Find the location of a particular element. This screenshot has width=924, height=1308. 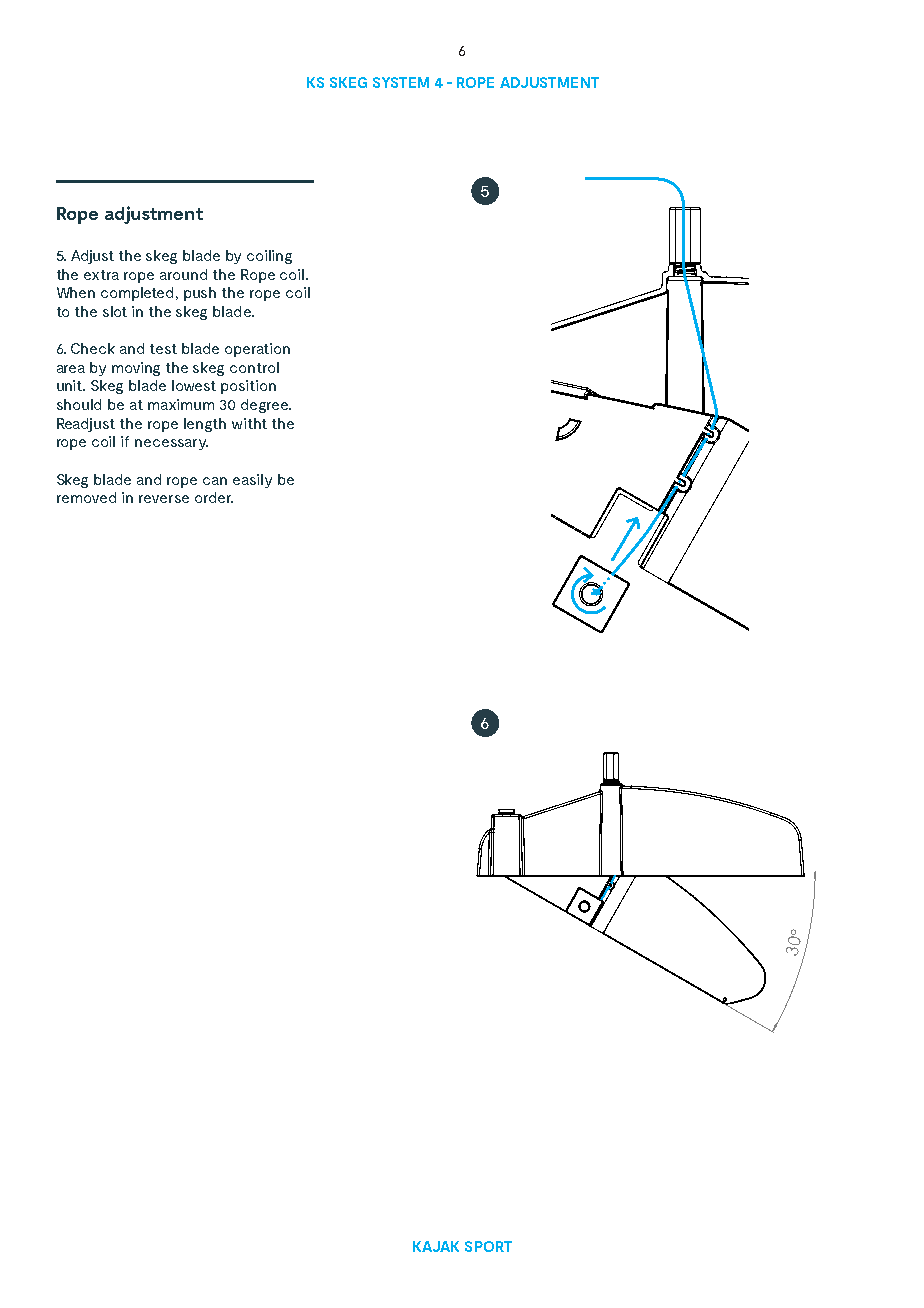

SPORT is located at coordinates (488, 1246).
